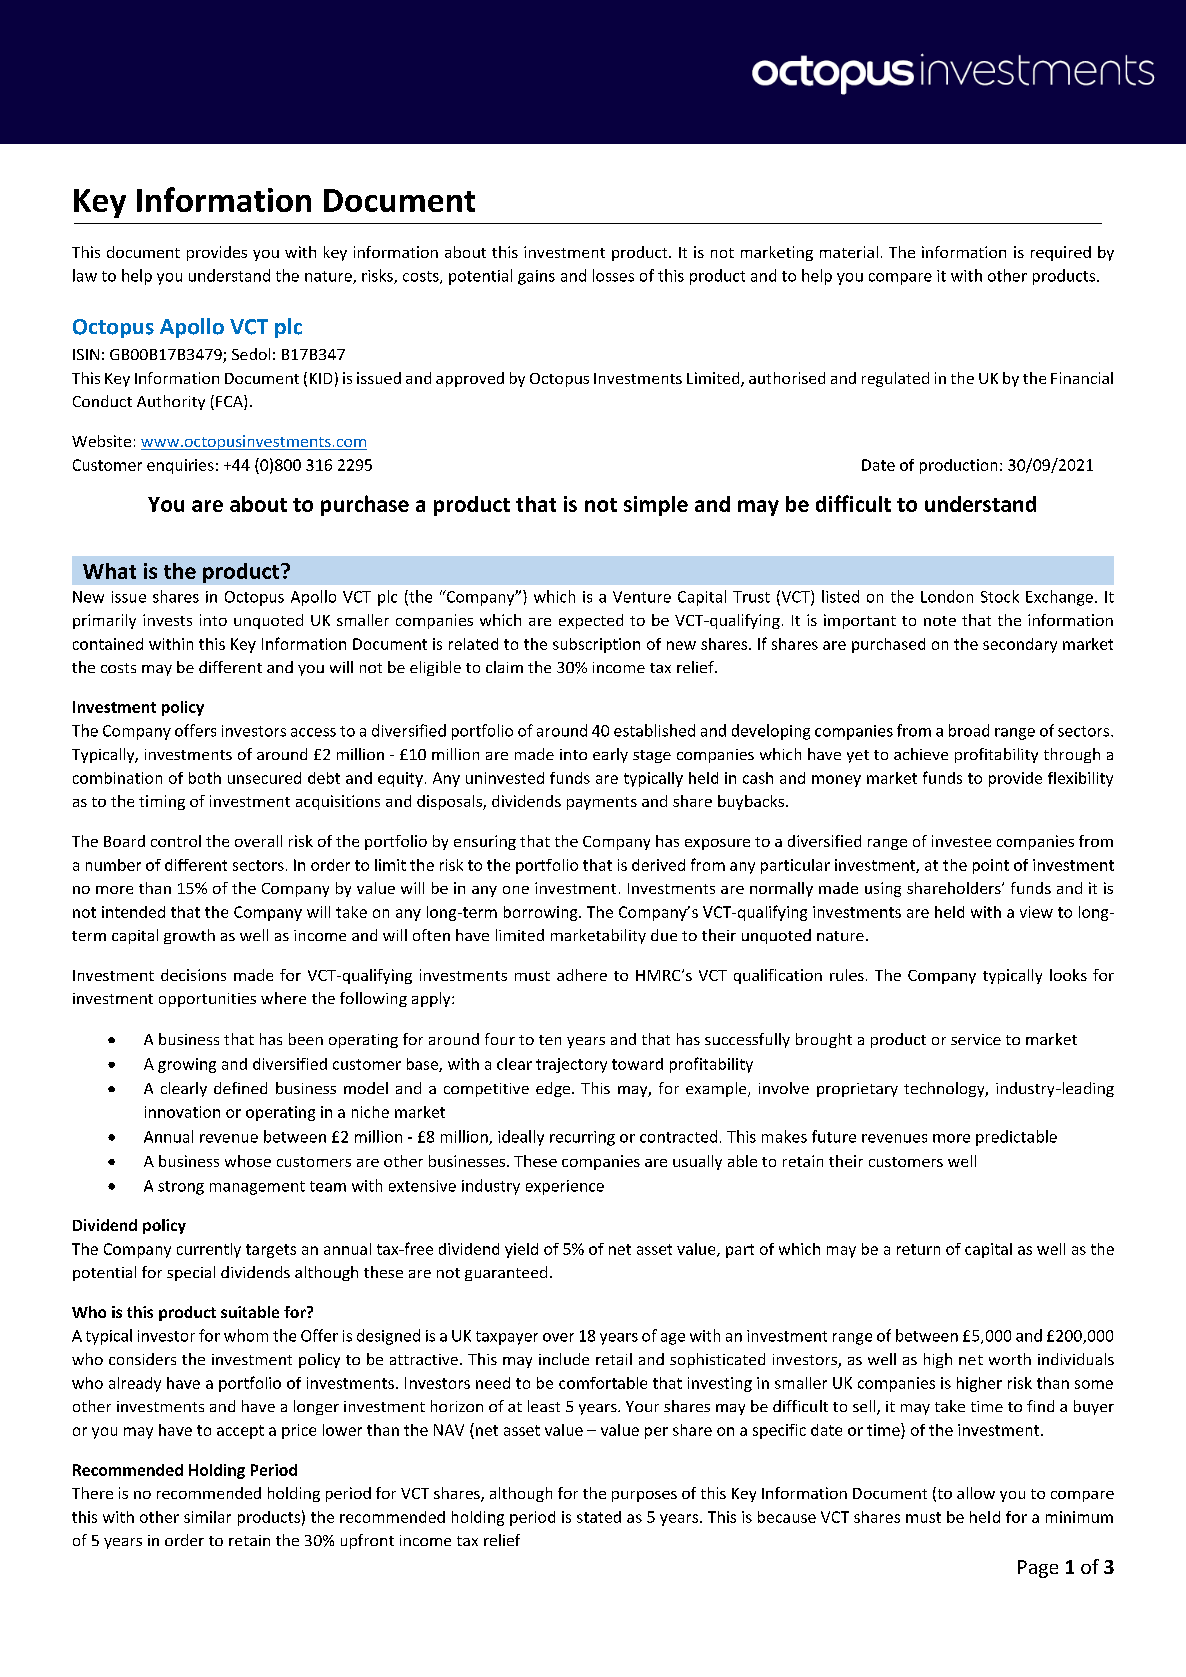 The height and width of the image is (1677, 1186). I want to click on losses, so click(613, 275).
